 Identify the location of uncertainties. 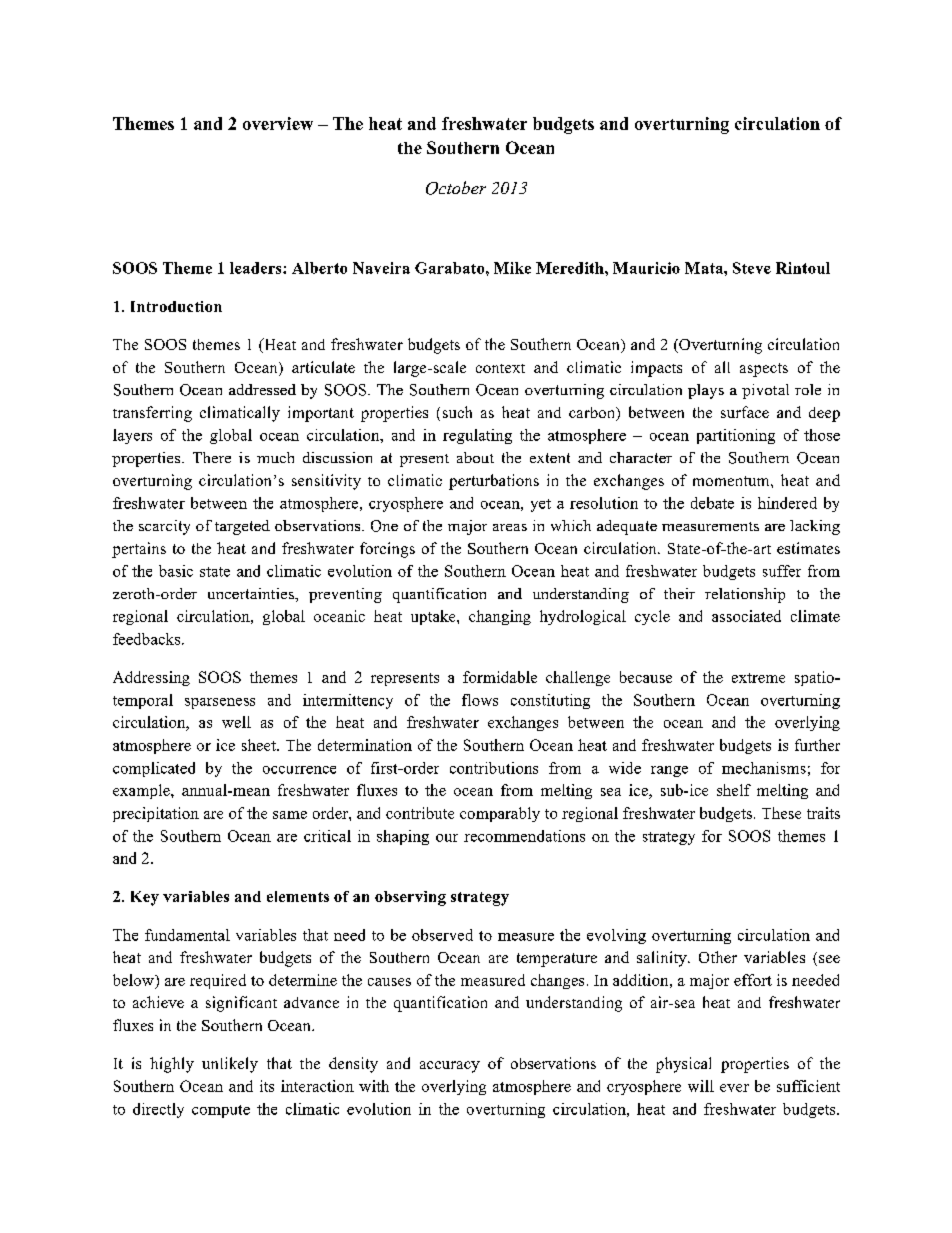
(252, 593).
